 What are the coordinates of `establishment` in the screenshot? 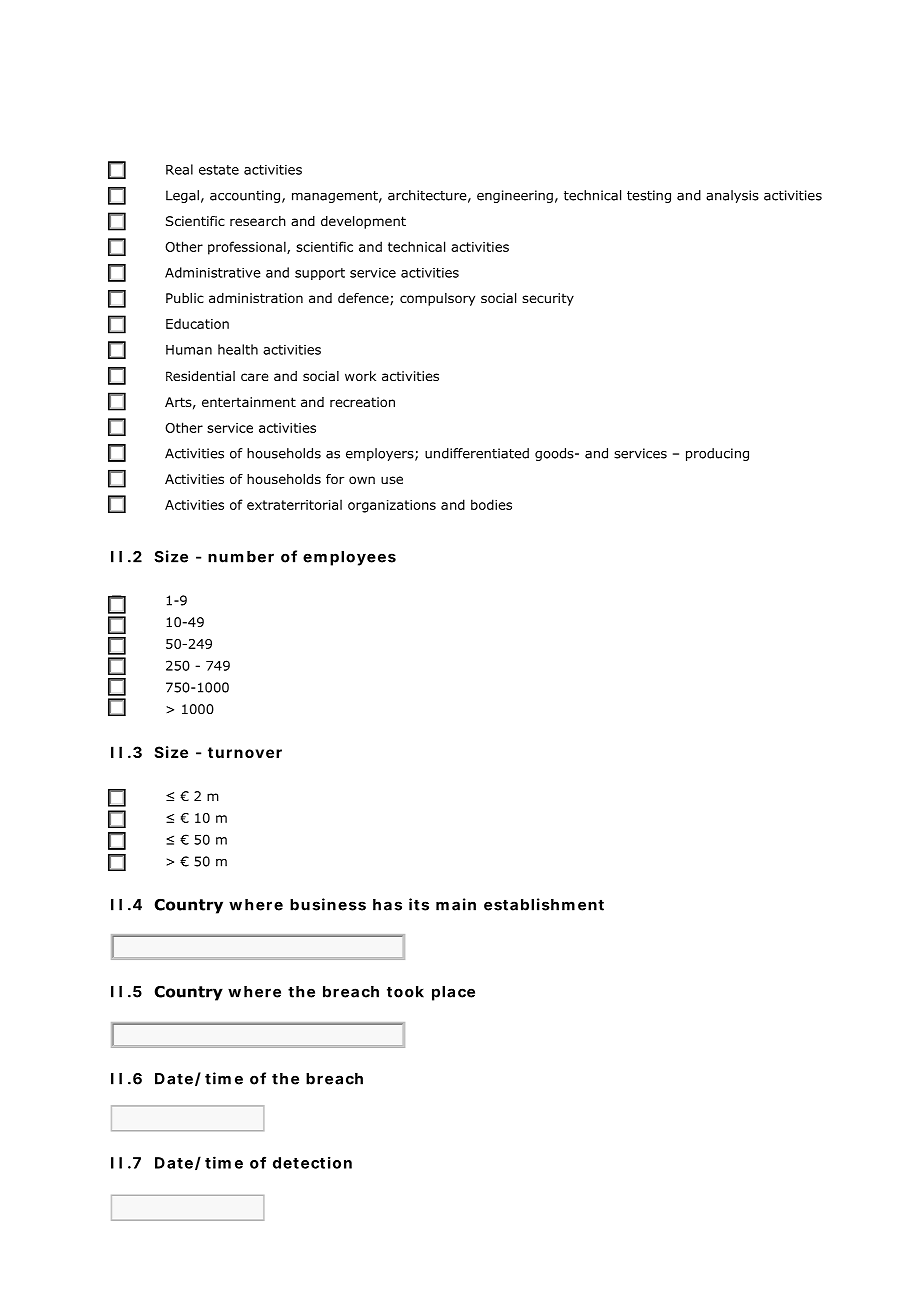 It's located at (544, 904).
